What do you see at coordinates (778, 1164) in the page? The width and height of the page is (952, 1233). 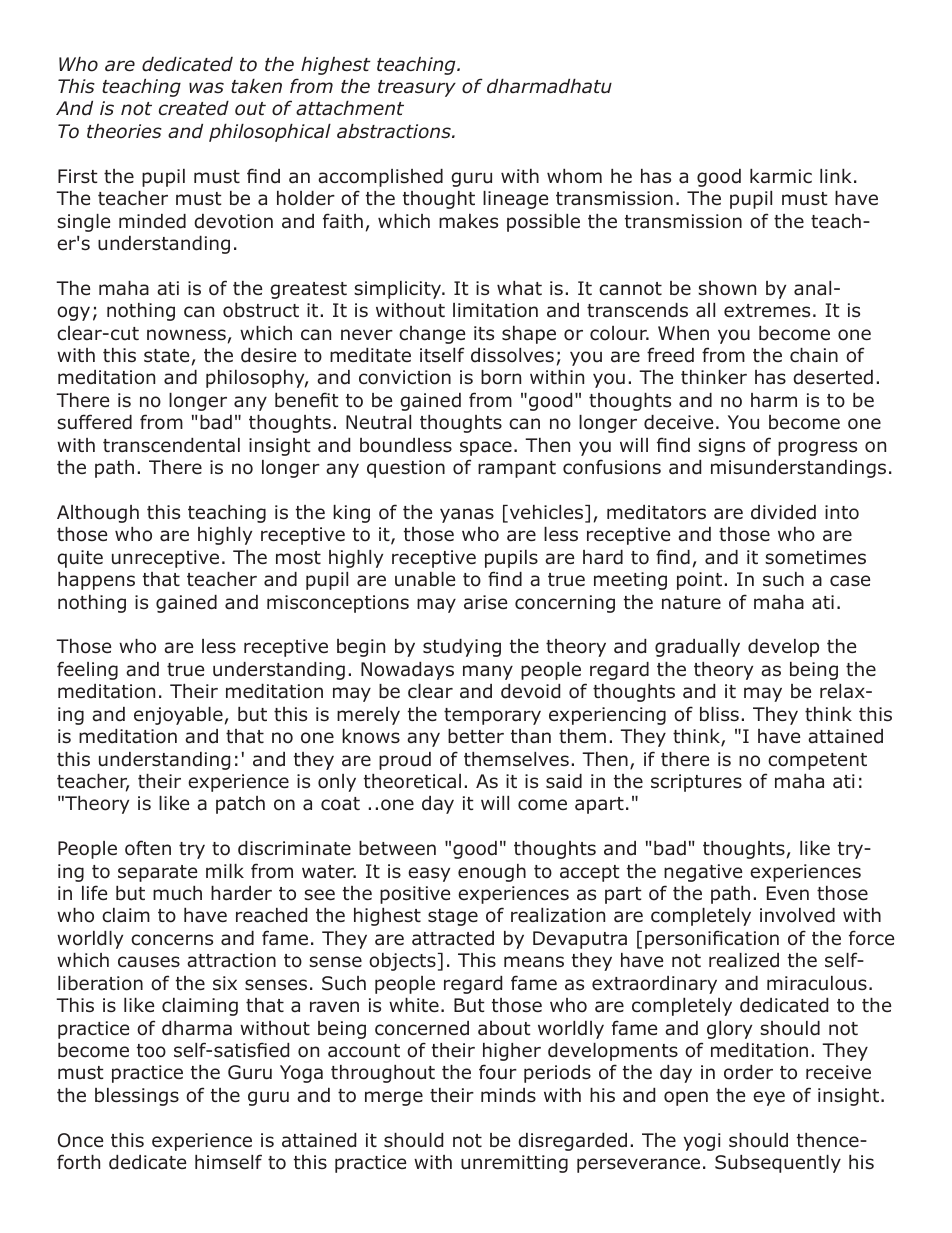 I see `Subsequently` at bounding box center [778, 1164].
